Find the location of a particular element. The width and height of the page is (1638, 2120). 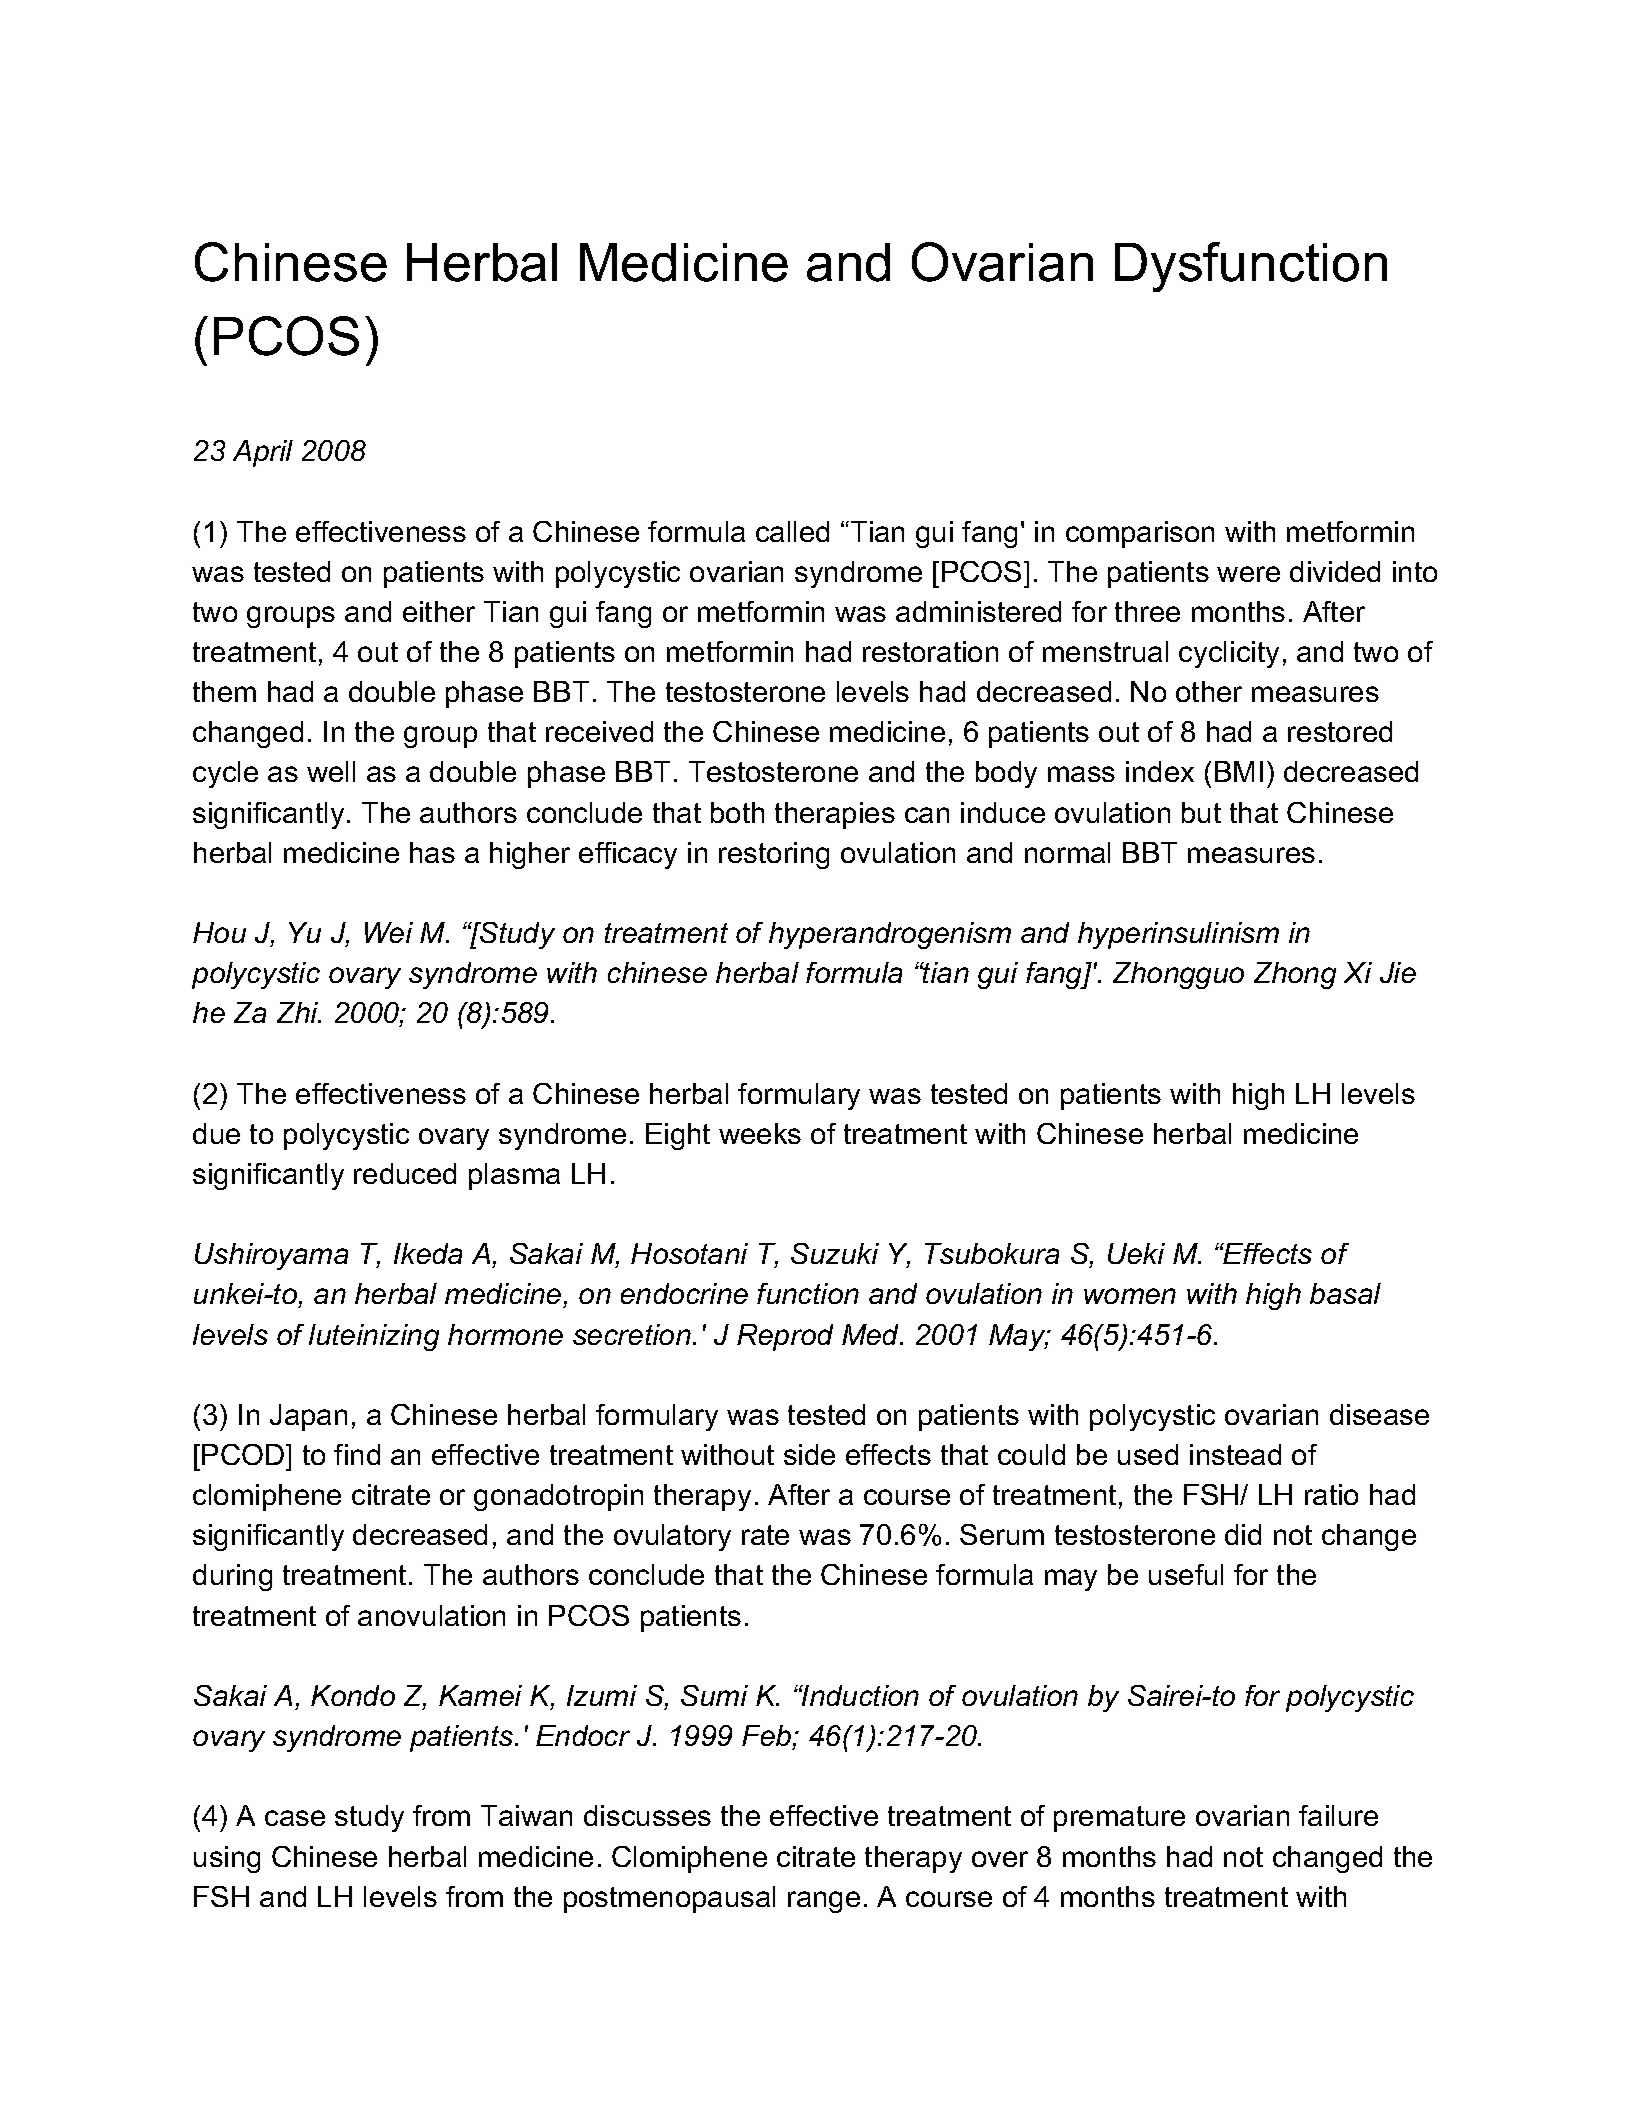

side is located at coordinates (809, 1454).
